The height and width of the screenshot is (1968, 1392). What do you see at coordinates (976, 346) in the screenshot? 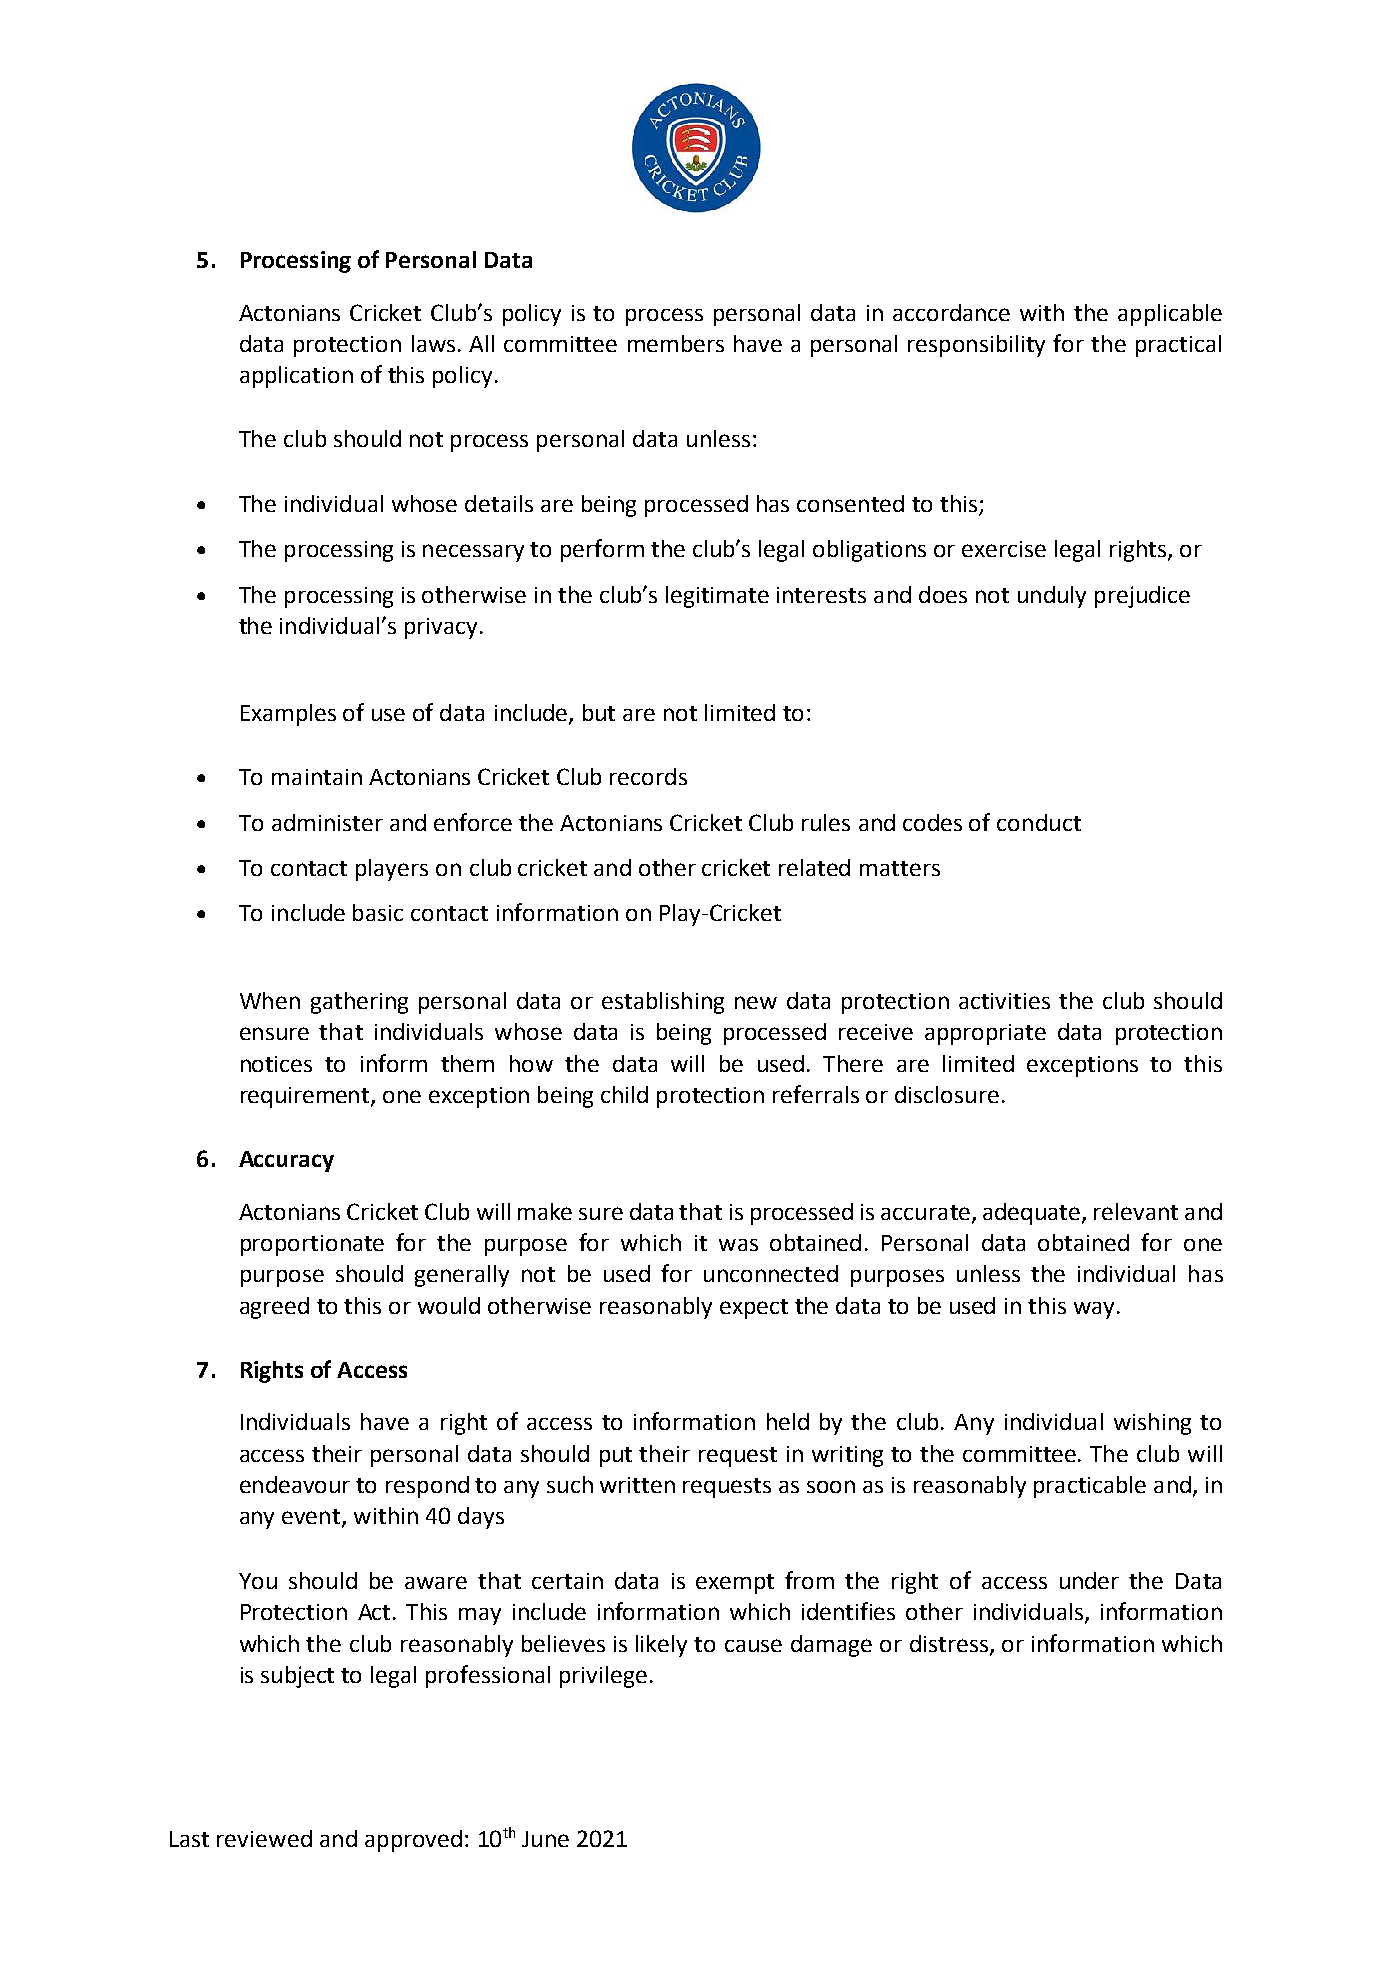
I see `responsibility` at bounding box center [976, 346].
